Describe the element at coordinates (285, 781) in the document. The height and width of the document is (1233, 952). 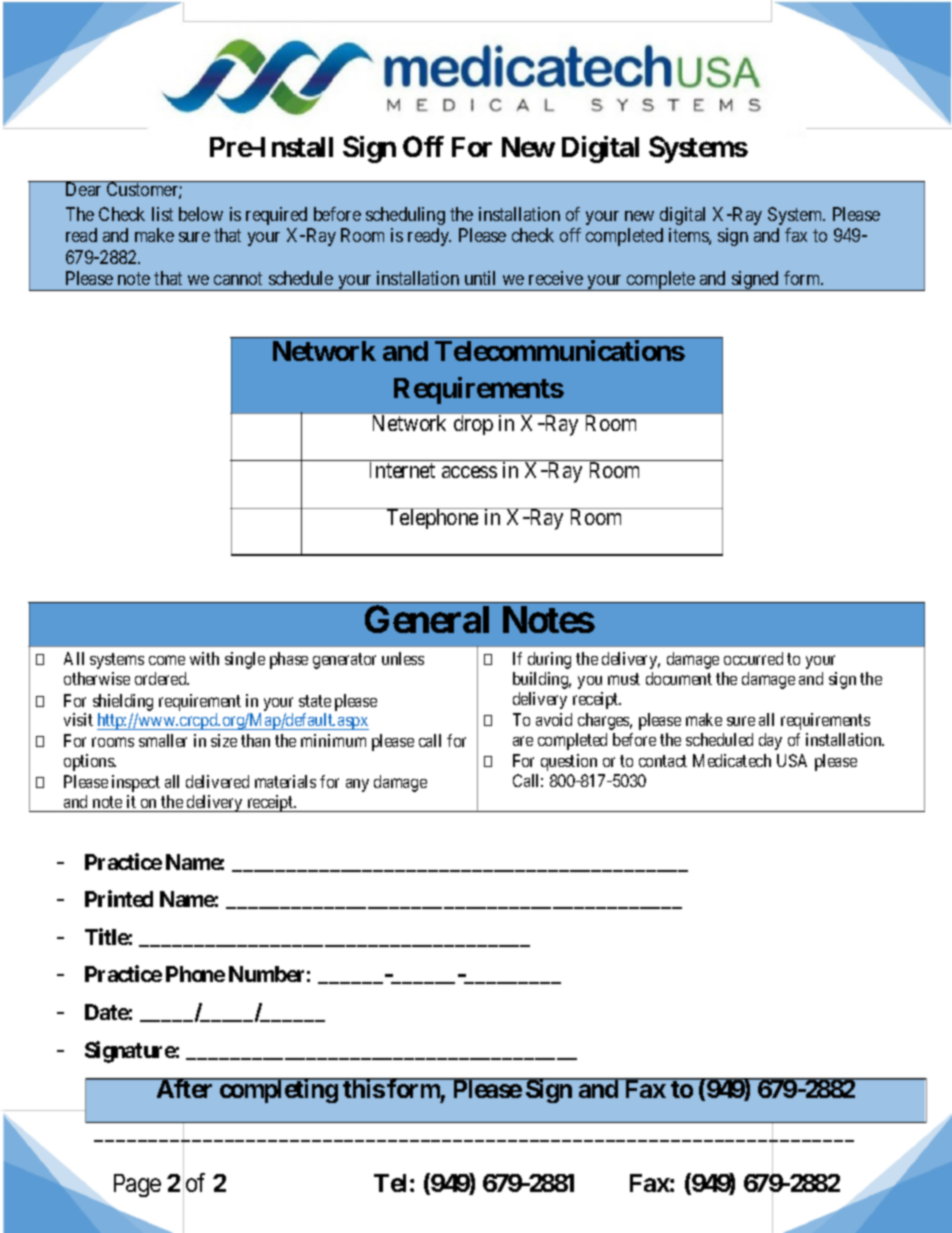
I see `materials` at that location.
